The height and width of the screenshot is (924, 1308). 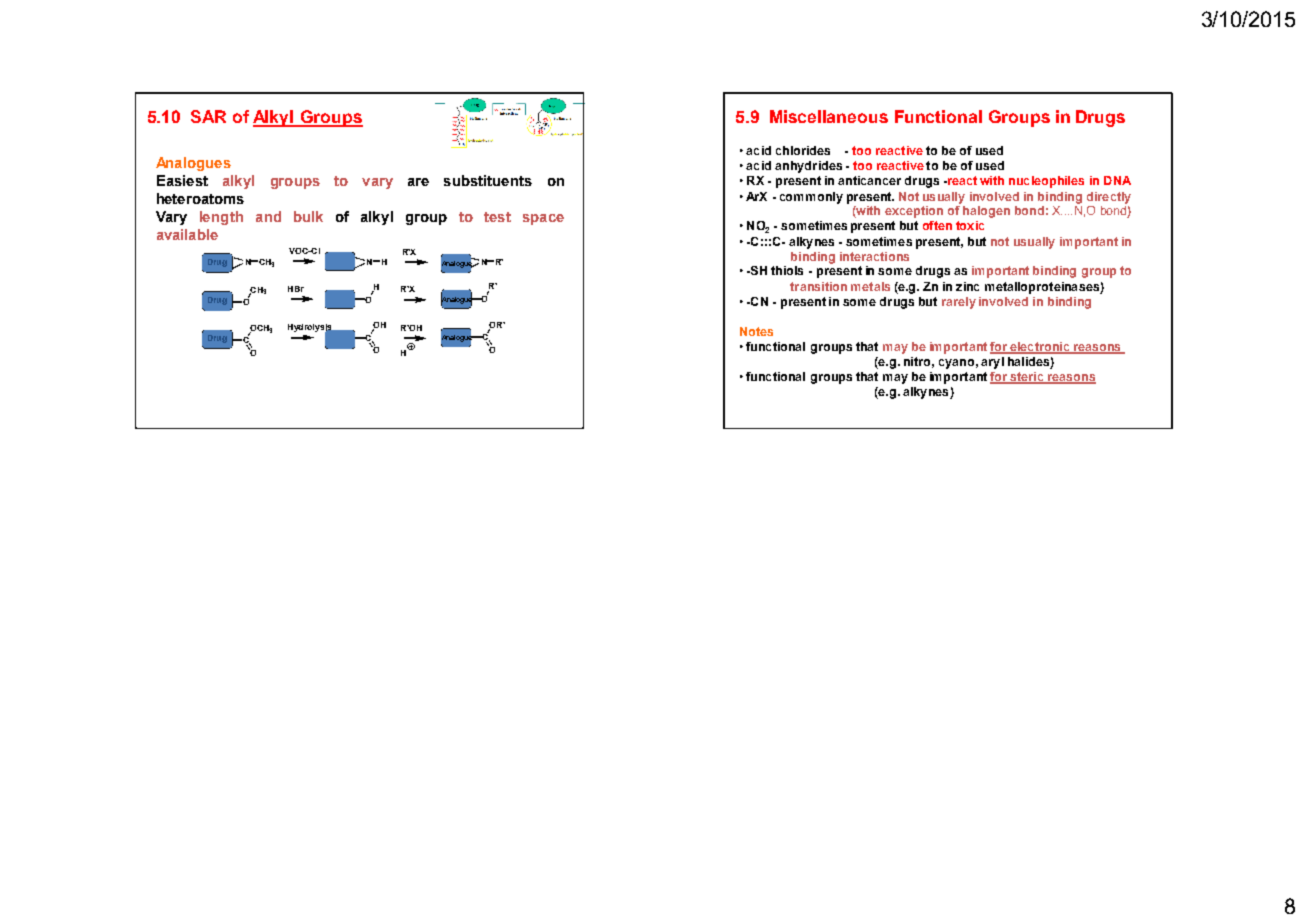 What do you see at coordinates (787, 270) in the screenshot?
I see `thiols` at bounding box center [787, 270].
